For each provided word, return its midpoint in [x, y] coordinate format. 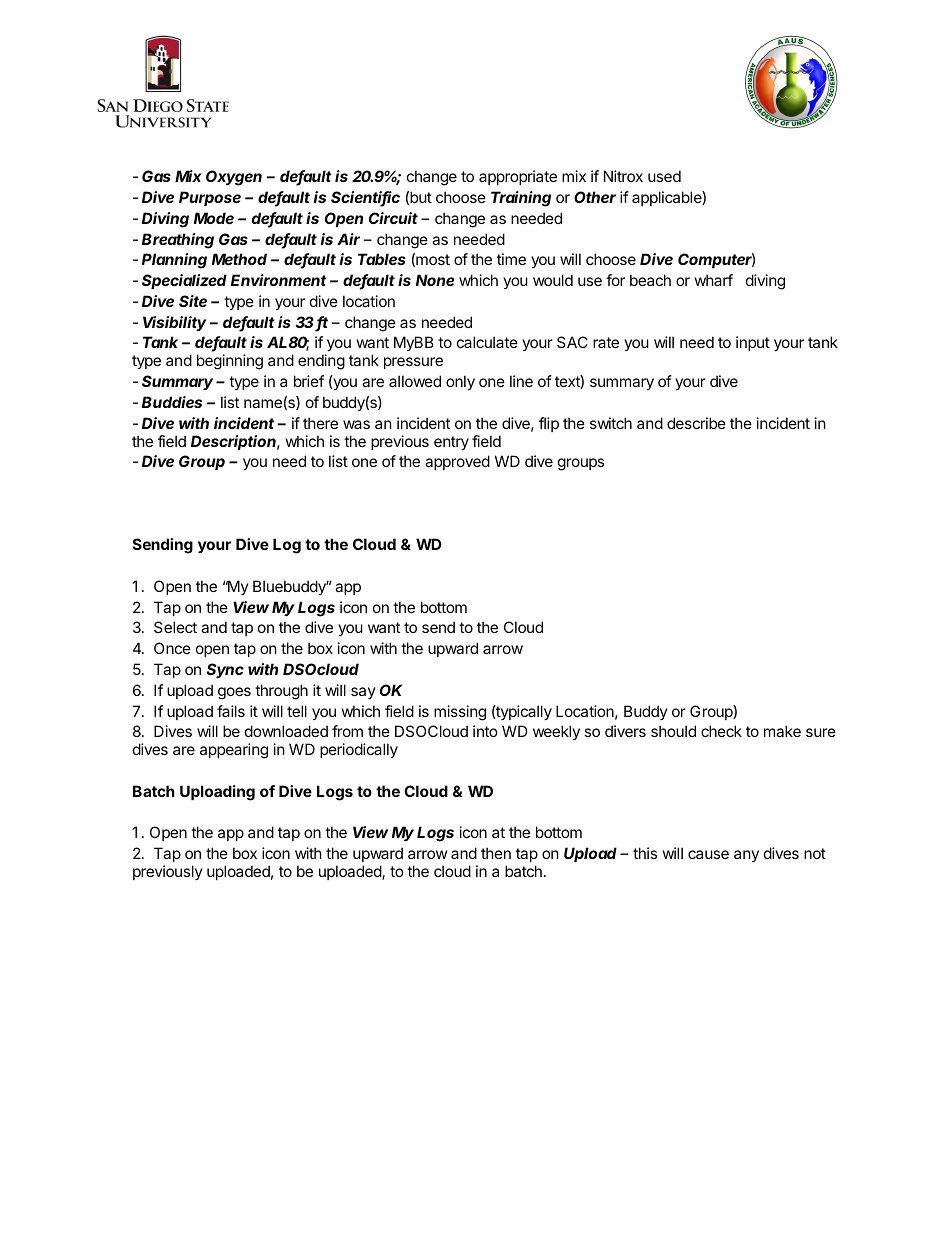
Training [521, 199]
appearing [234, 751]
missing [460, 713]
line [521, 381]
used [664, 176]
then [496, 853]
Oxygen [234, 178]
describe [696, 423]
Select [175, 627]
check [721, 731]
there [320, 423]
